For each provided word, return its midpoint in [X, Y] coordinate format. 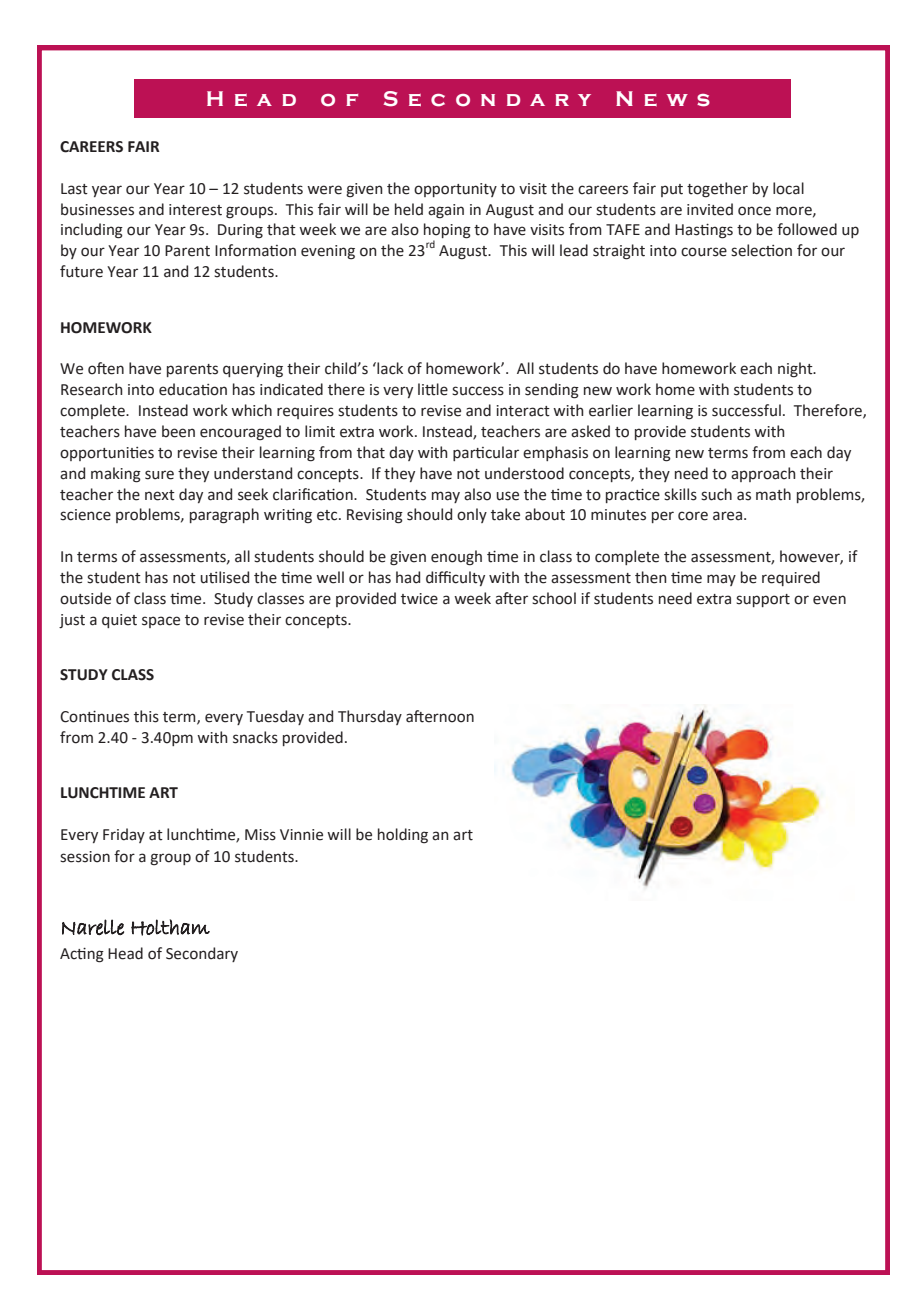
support [763, 600]
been [178, 431]
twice [419, 599]
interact [523, 411]
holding [403, 836]
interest [195, 210]
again [446, 211]
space [161, 622]
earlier [611, 410]
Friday [124, 835]
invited [710, 209]
